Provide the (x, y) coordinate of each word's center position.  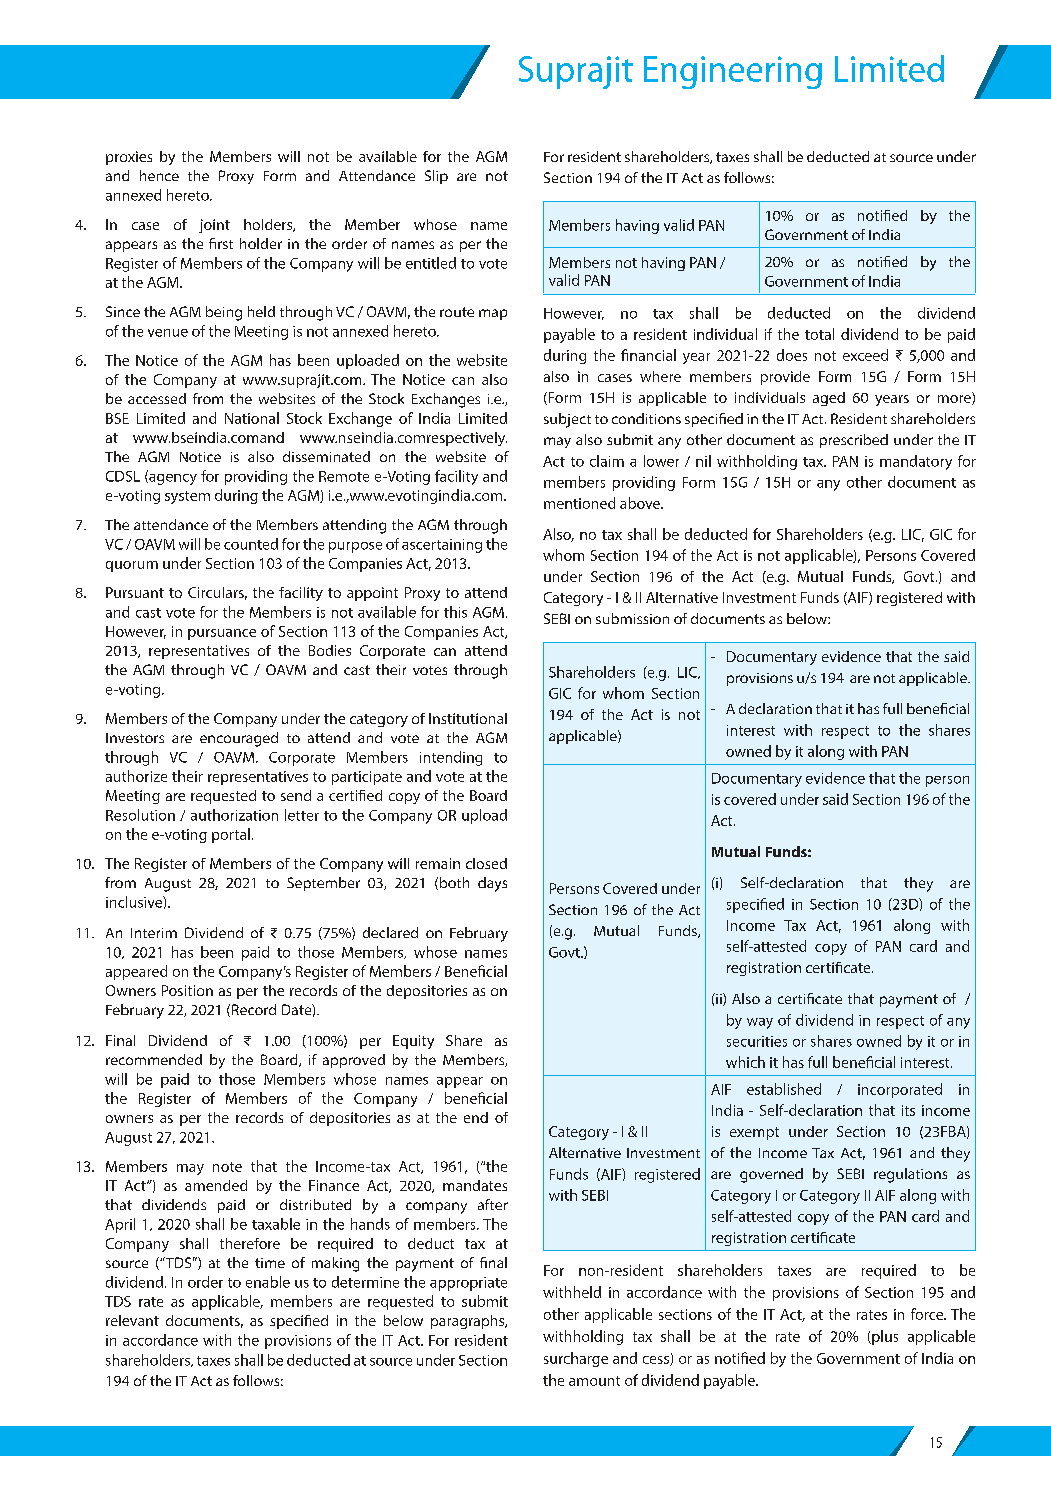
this (455, 612)
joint (214, 226)
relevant (132, 1320)
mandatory (916, 462)
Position (187, 990)
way (760, 1023)
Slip (436, 177)
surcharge (576, 1359)
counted (251, 544)
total (819, 334)
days (492, 884)
